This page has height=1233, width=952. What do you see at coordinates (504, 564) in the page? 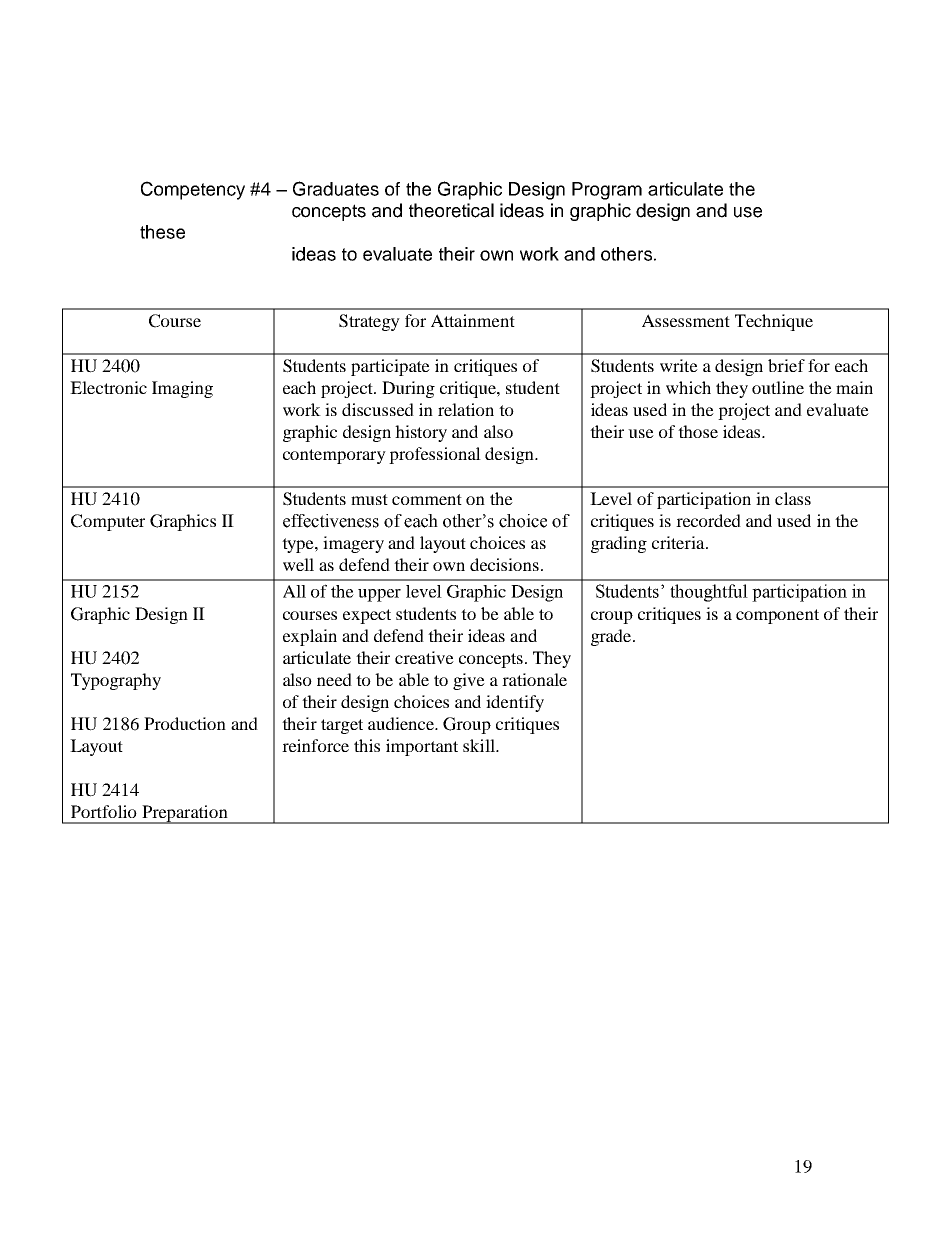
I see `decisions` at bounding box center [504, 564].
